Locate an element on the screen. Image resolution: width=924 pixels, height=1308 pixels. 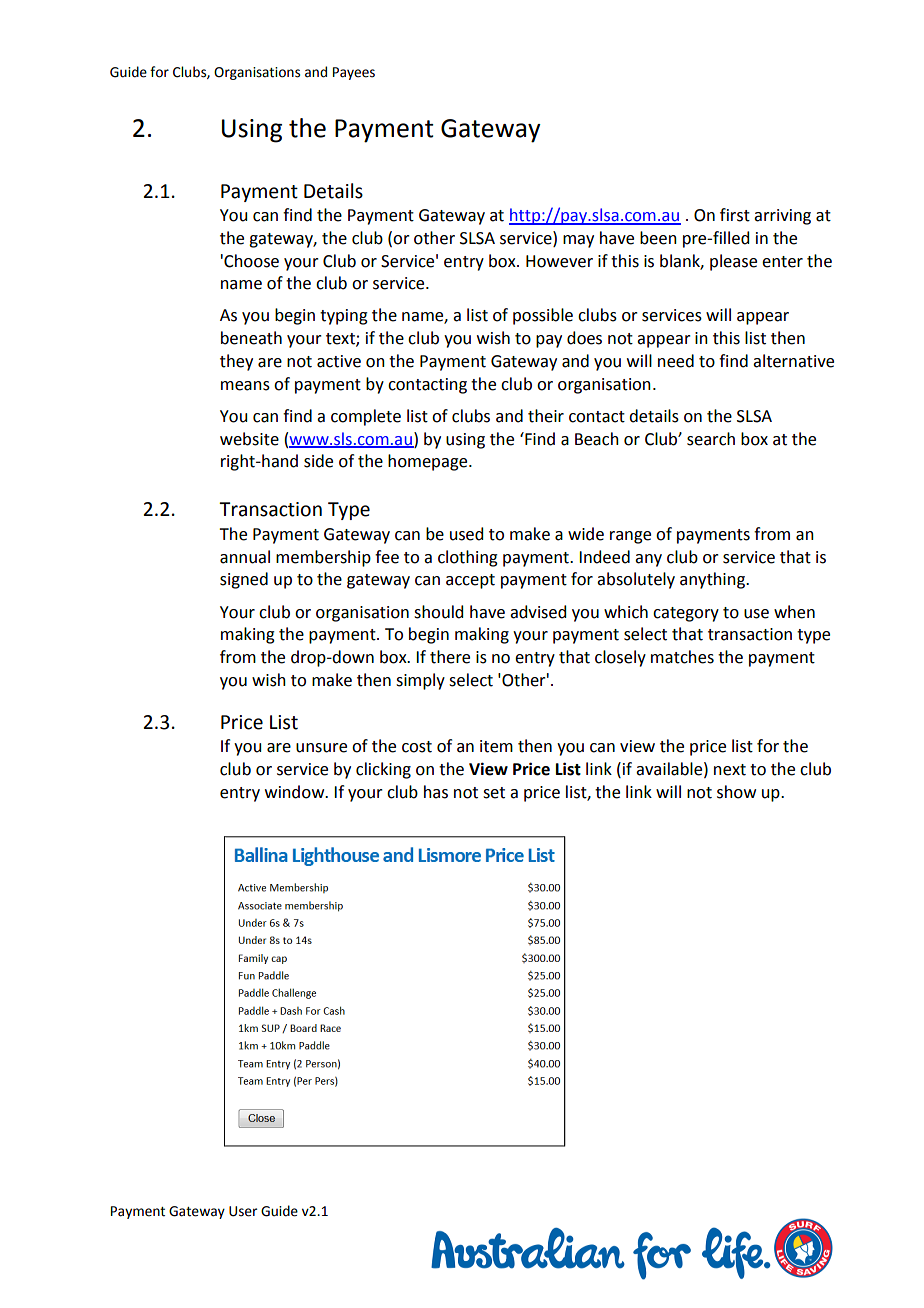
set is located at coordinates (494, 793).
